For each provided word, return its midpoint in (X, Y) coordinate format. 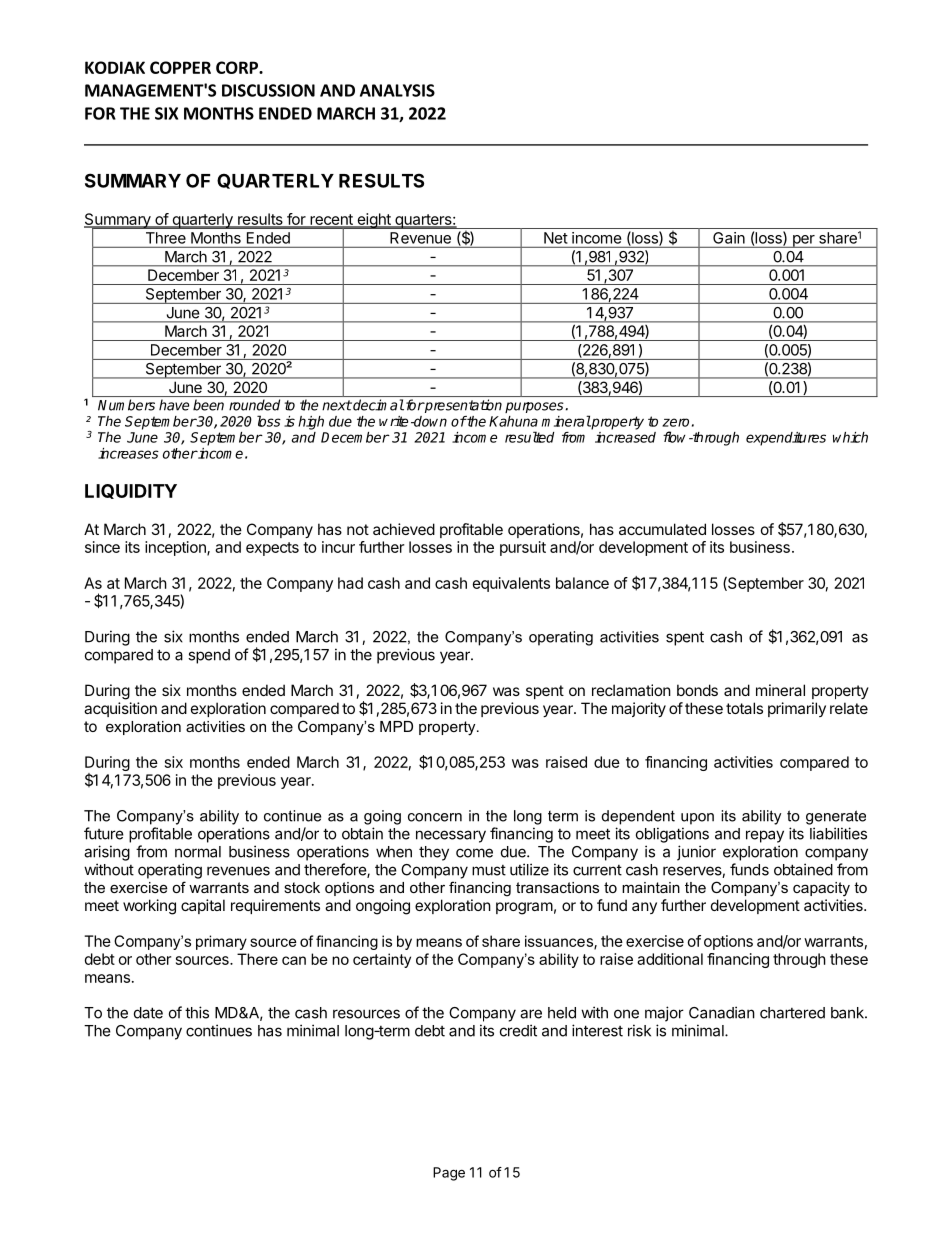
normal (198, 852)
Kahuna (513, 421)
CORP (238, 67)
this (197, 1012)
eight (374, 221)
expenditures (786, 439)
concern (435, 817)
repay (765, 836)
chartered (792, 1013)
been (208, 405)
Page (449, 1174)
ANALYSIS (397, 90)
